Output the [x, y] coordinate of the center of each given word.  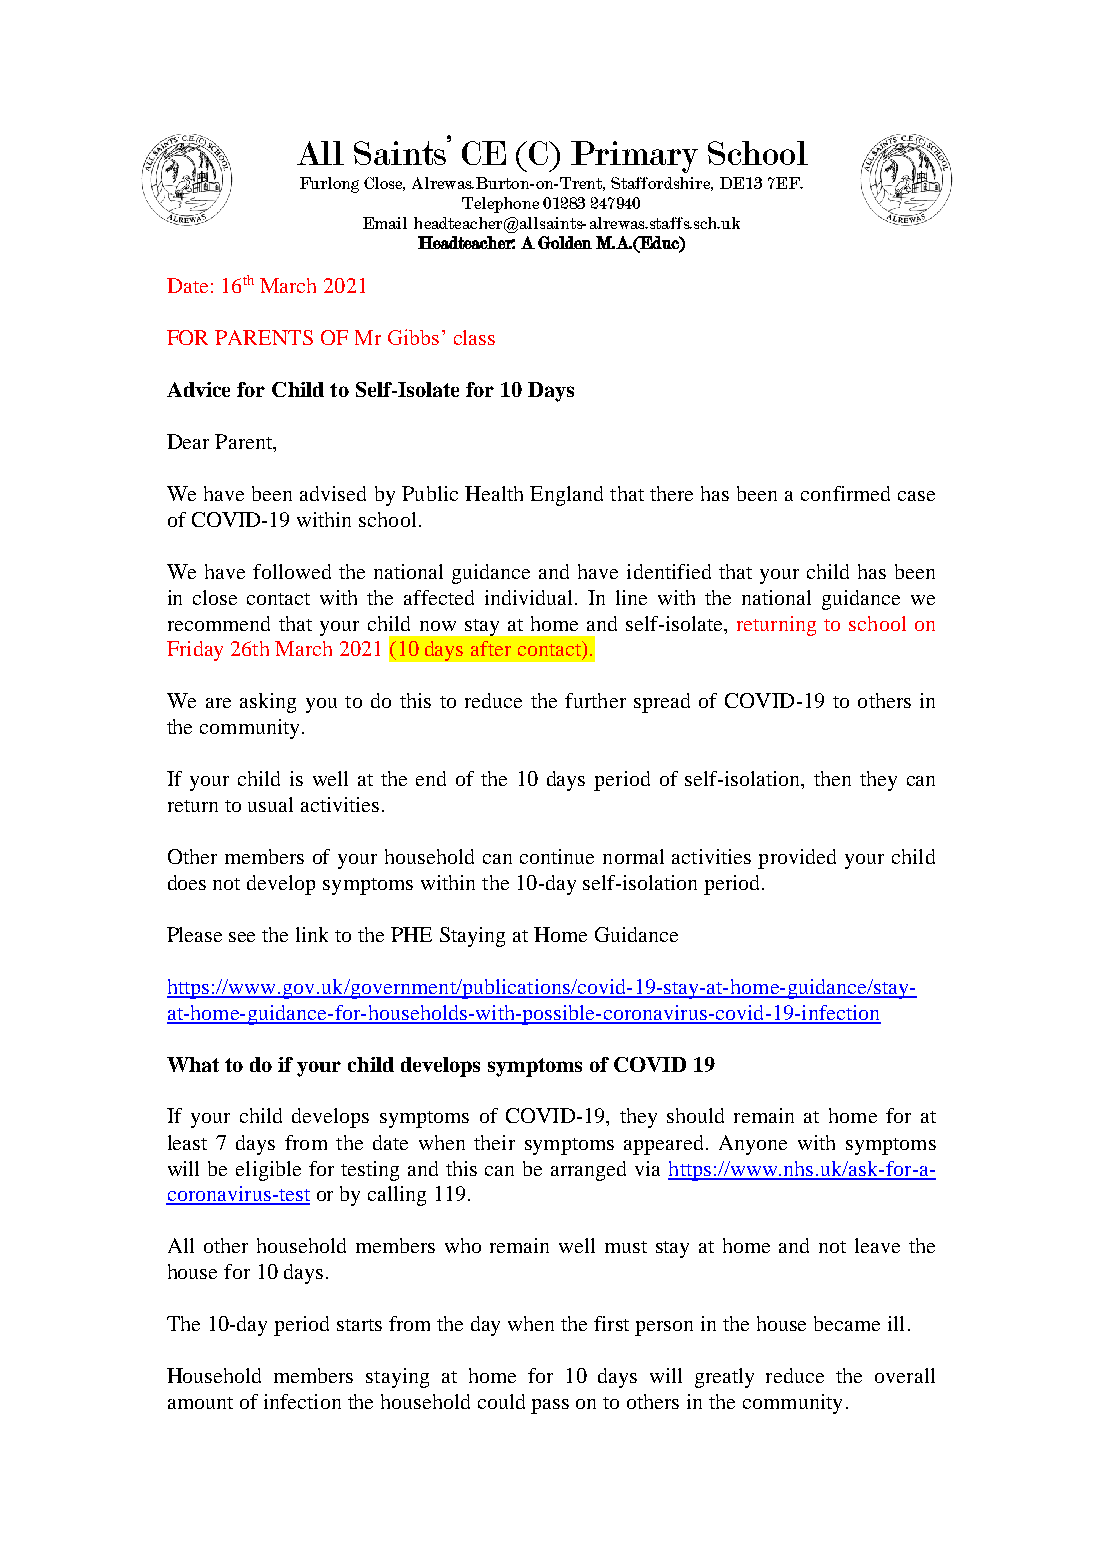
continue [557, 856]
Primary [634, 157]
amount [200, 1403]
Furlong [329, 185]
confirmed [845, 493]
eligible [268, 1171]
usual [270, 804]
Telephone [500, 205]
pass [550, 1406]
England [566, 496]
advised [333, 493]
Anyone [753, 1145]
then [832, 778]
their [494, 1142]
